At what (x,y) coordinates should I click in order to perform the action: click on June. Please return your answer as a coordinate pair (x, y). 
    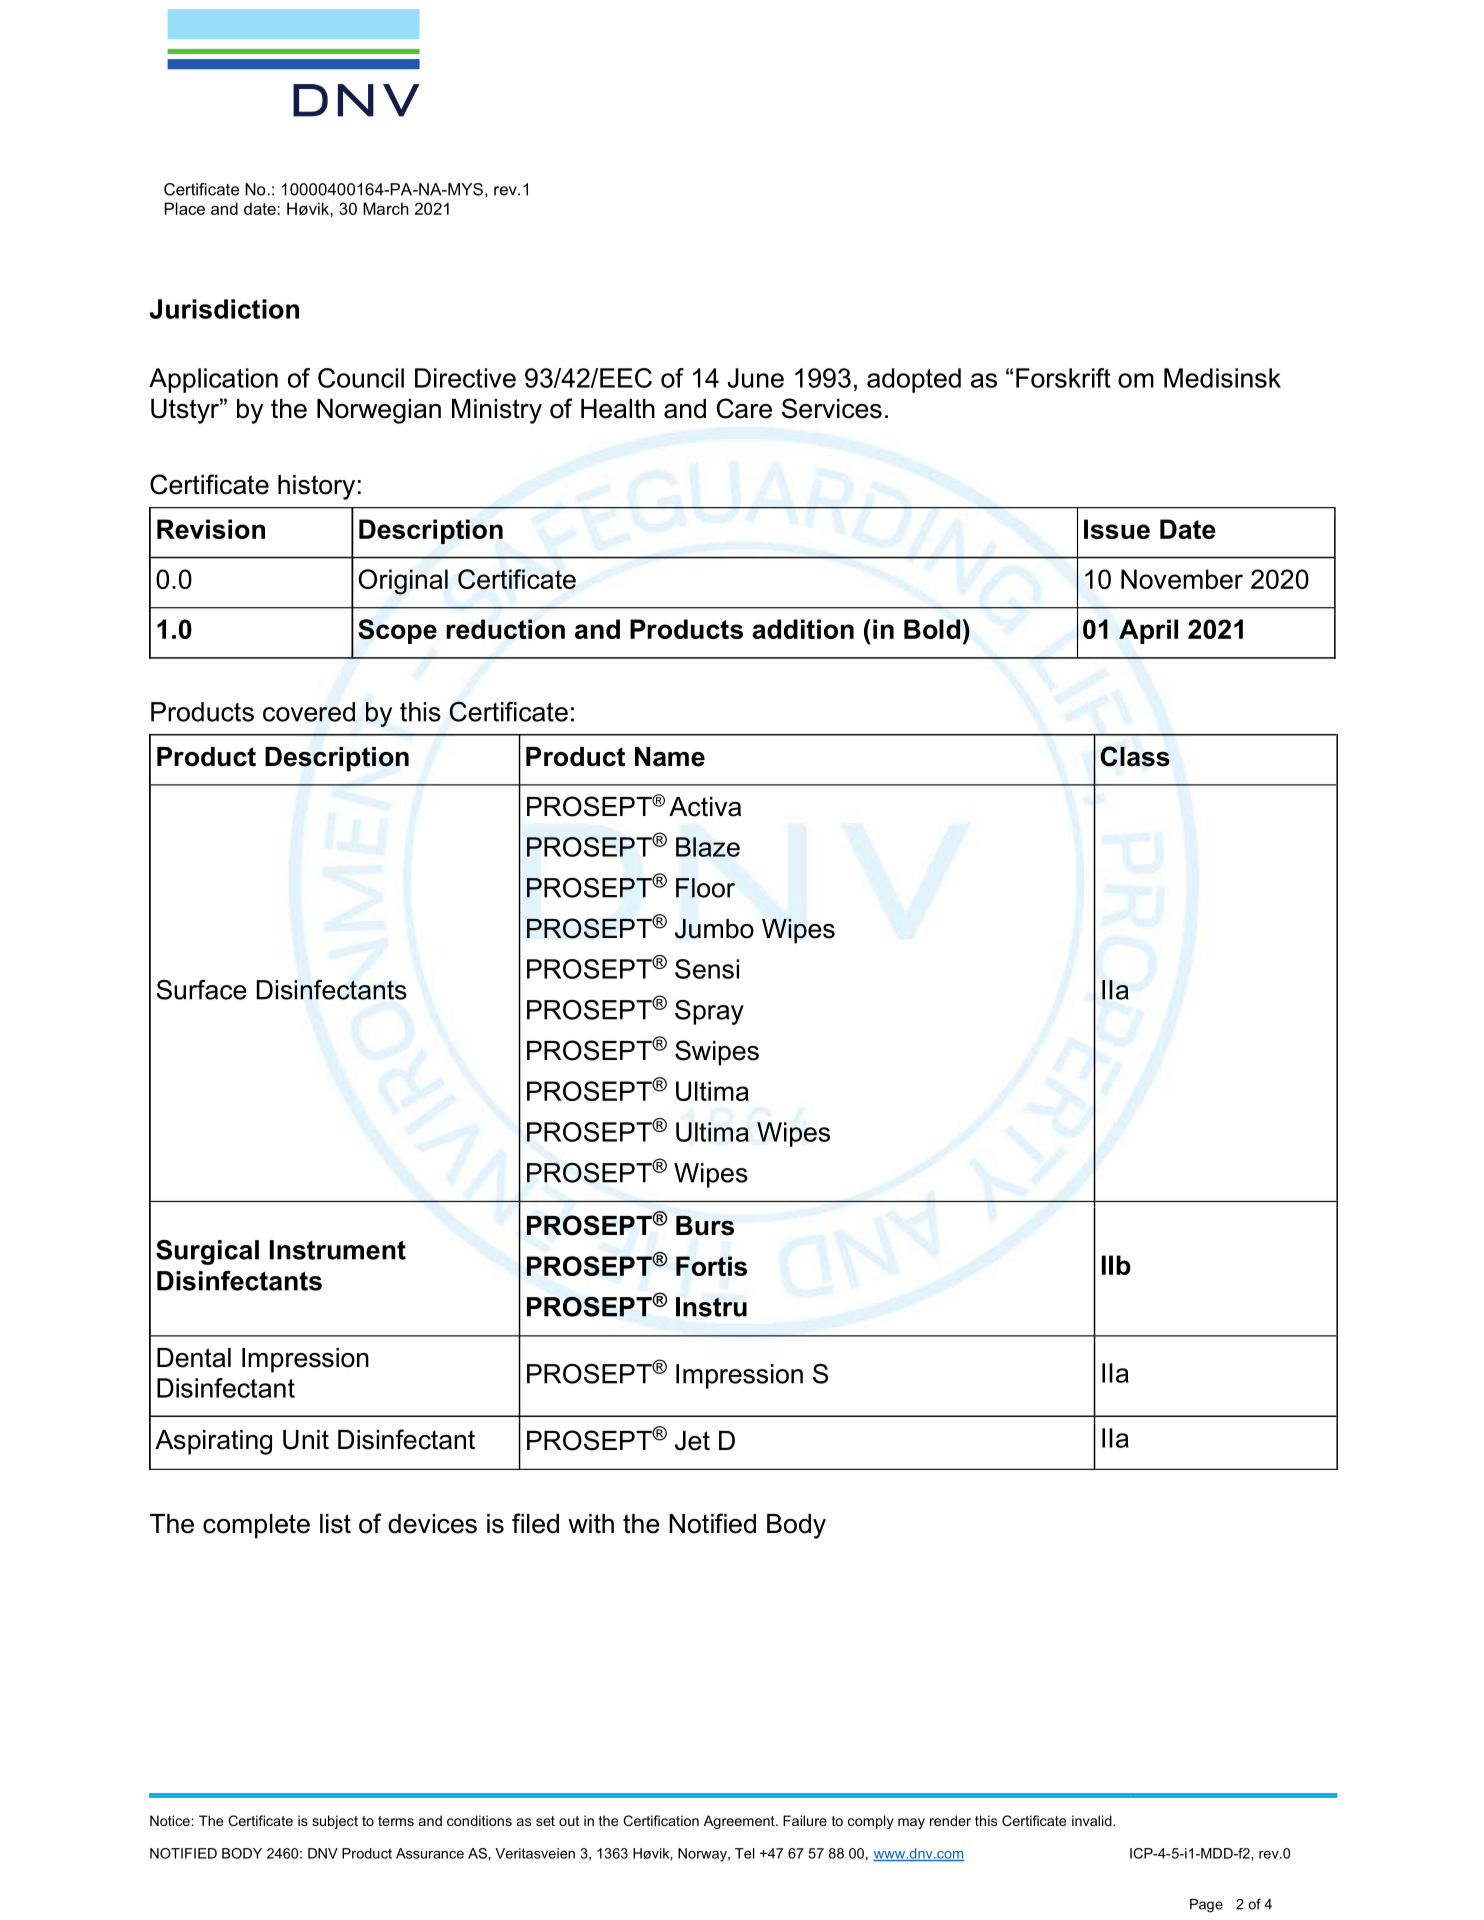
    Looking at the image, I should click on (755, 378).
